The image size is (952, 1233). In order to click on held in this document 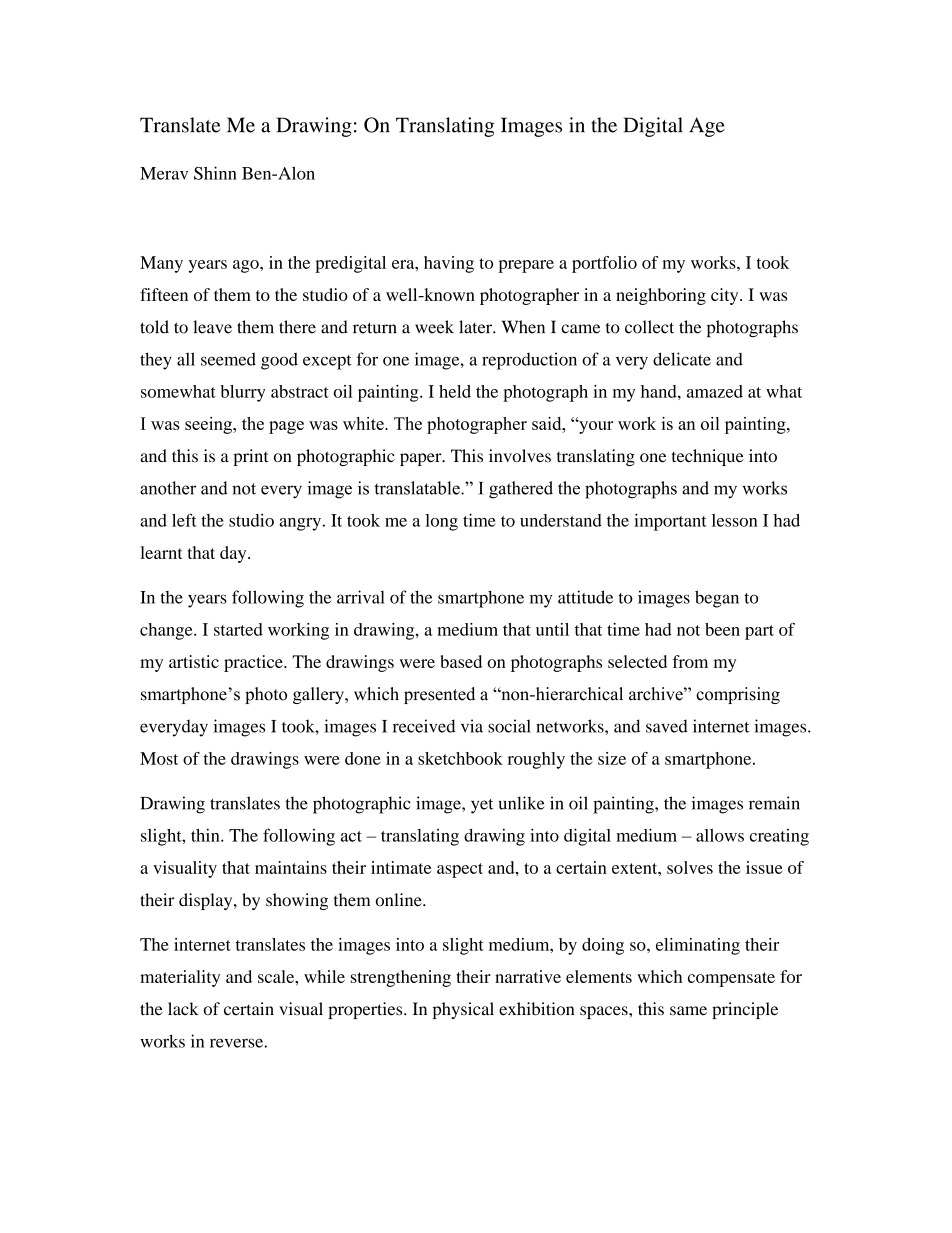, I will do `click(455, 391)`.
